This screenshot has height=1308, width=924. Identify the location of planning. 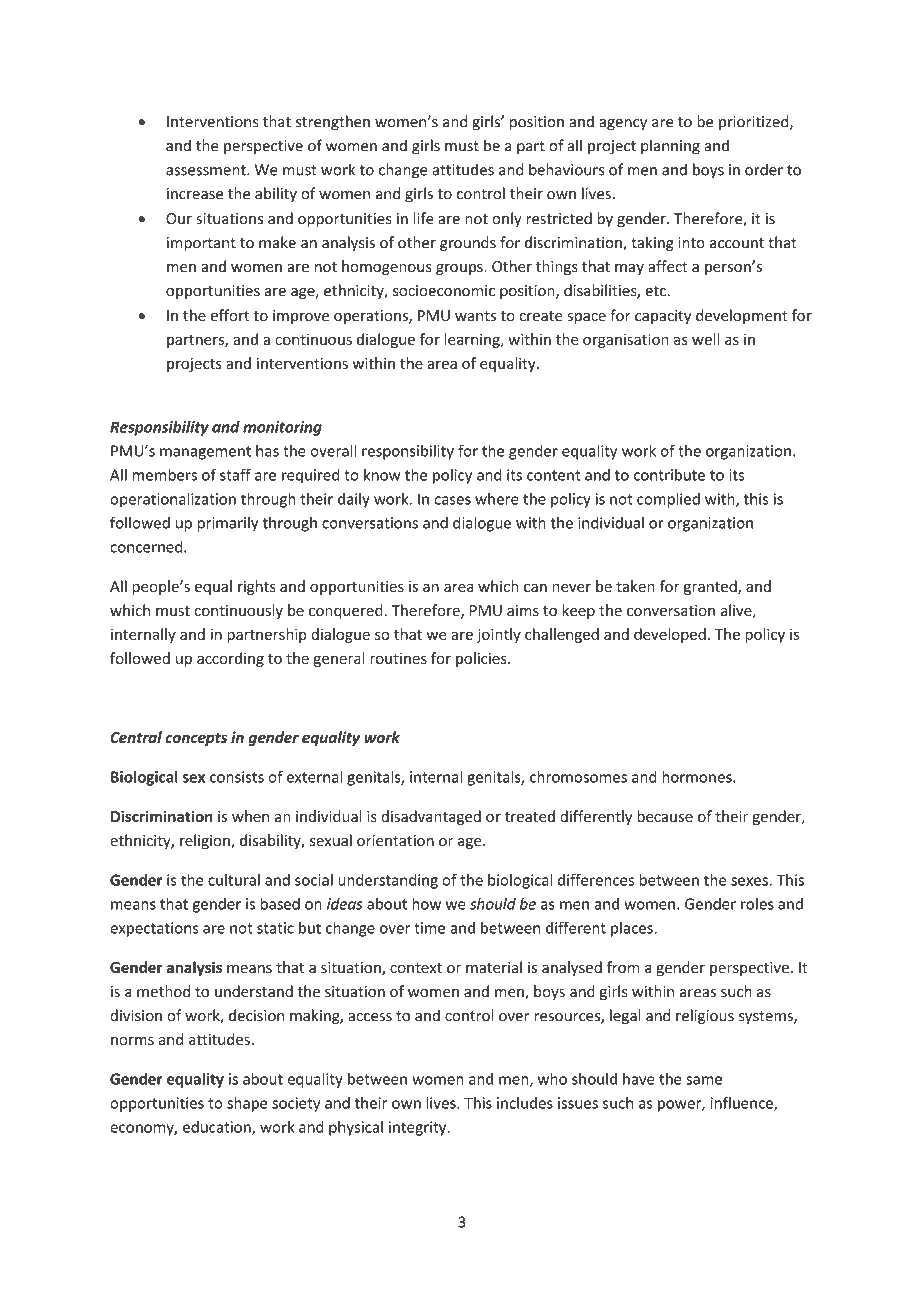
(670, 147).
